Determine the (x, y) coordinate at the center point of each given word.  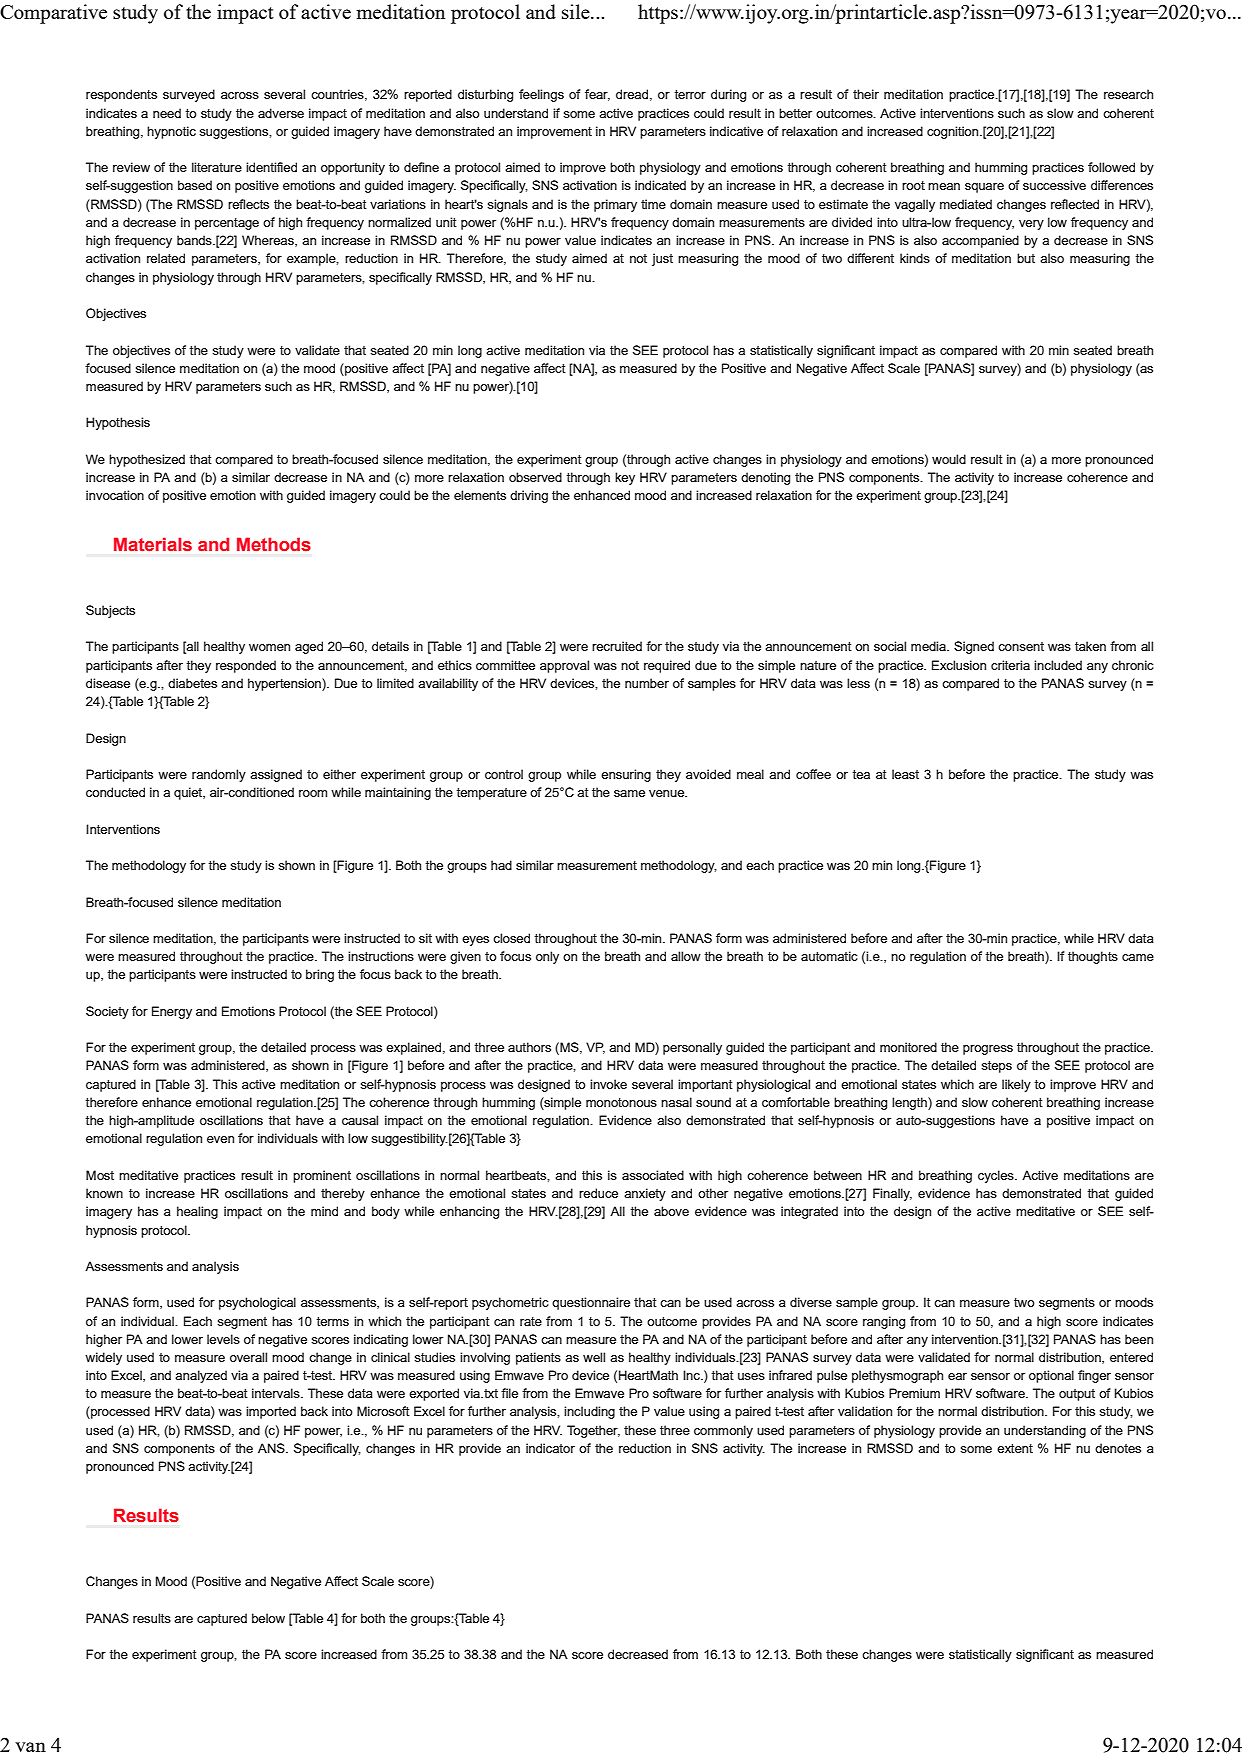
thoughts (1093, 957)
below (268, 1618)
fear (597, 95)
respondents (121, 95)
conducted (115, 792)
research (1128, 94)
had (501, 865)
